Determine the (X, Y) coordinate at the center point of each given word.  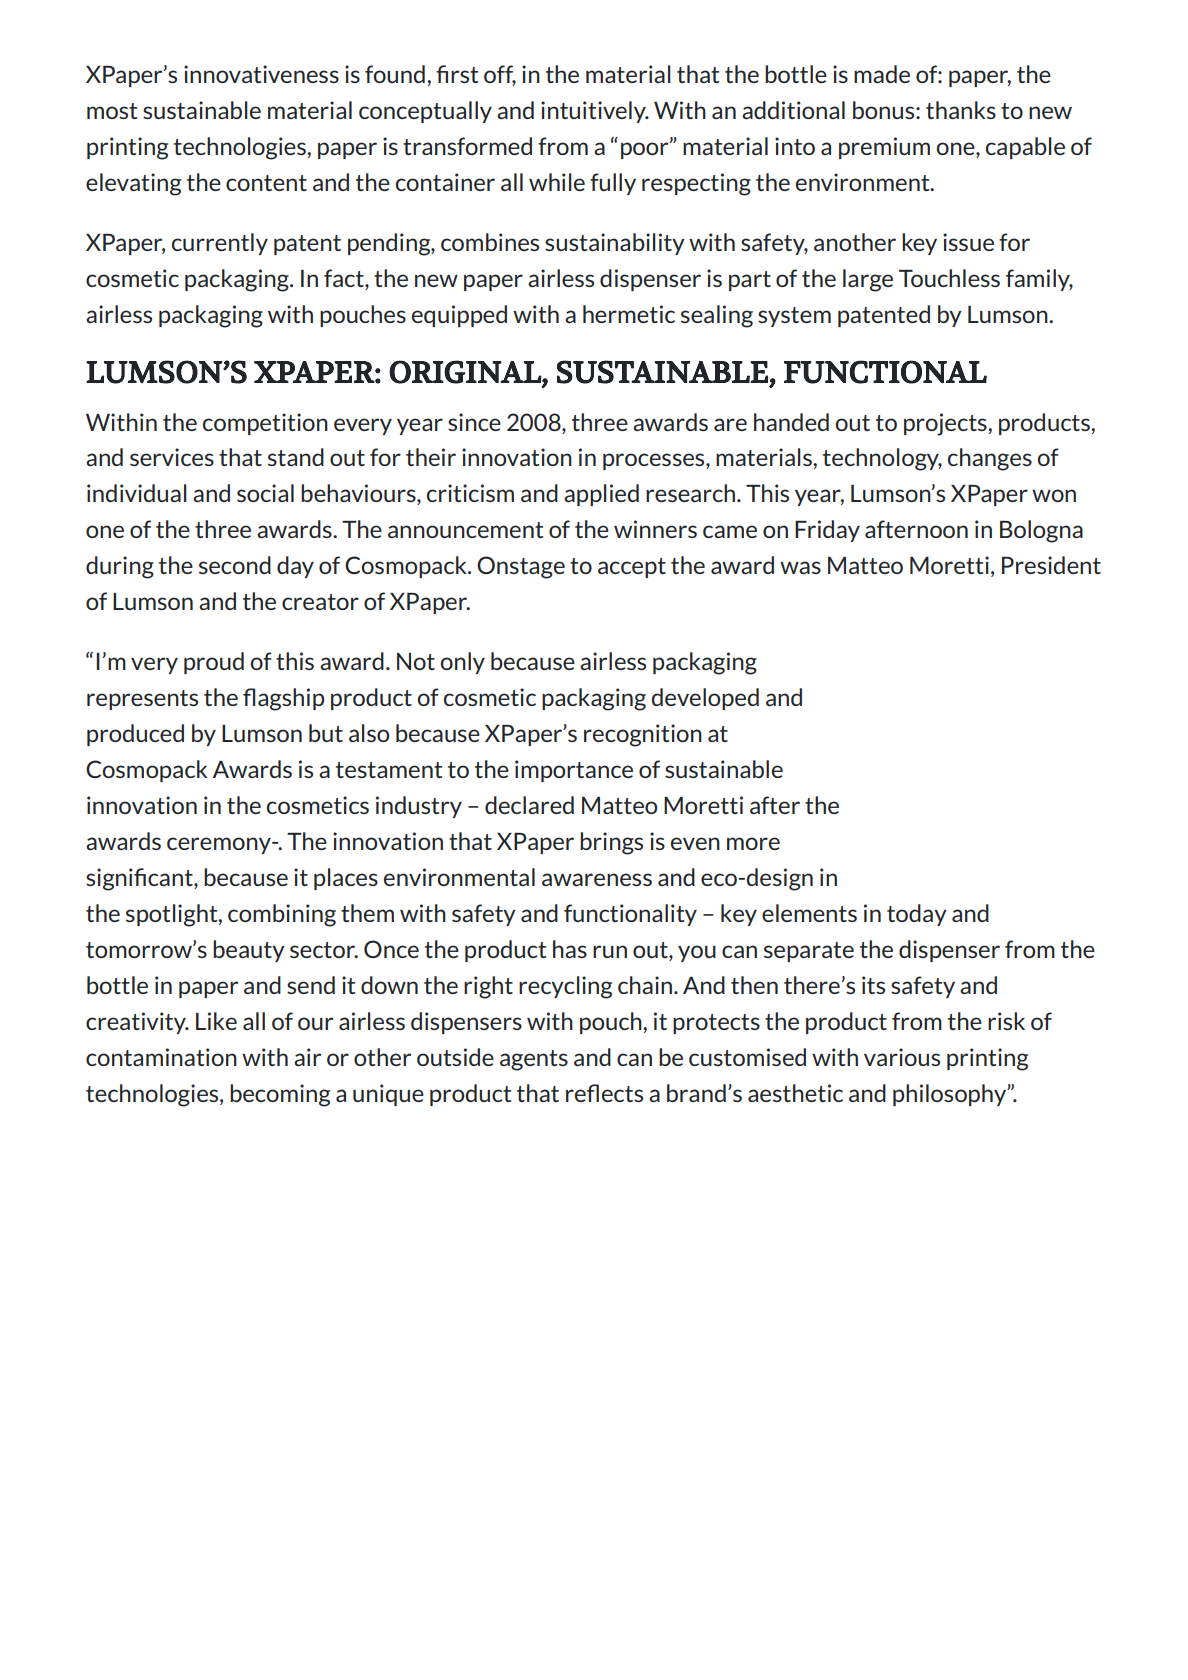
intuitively (594, 112)
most (112, 111)
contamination (161, 1057)
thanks (961, 110)
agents (534, 1060)
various (902, 1057)
